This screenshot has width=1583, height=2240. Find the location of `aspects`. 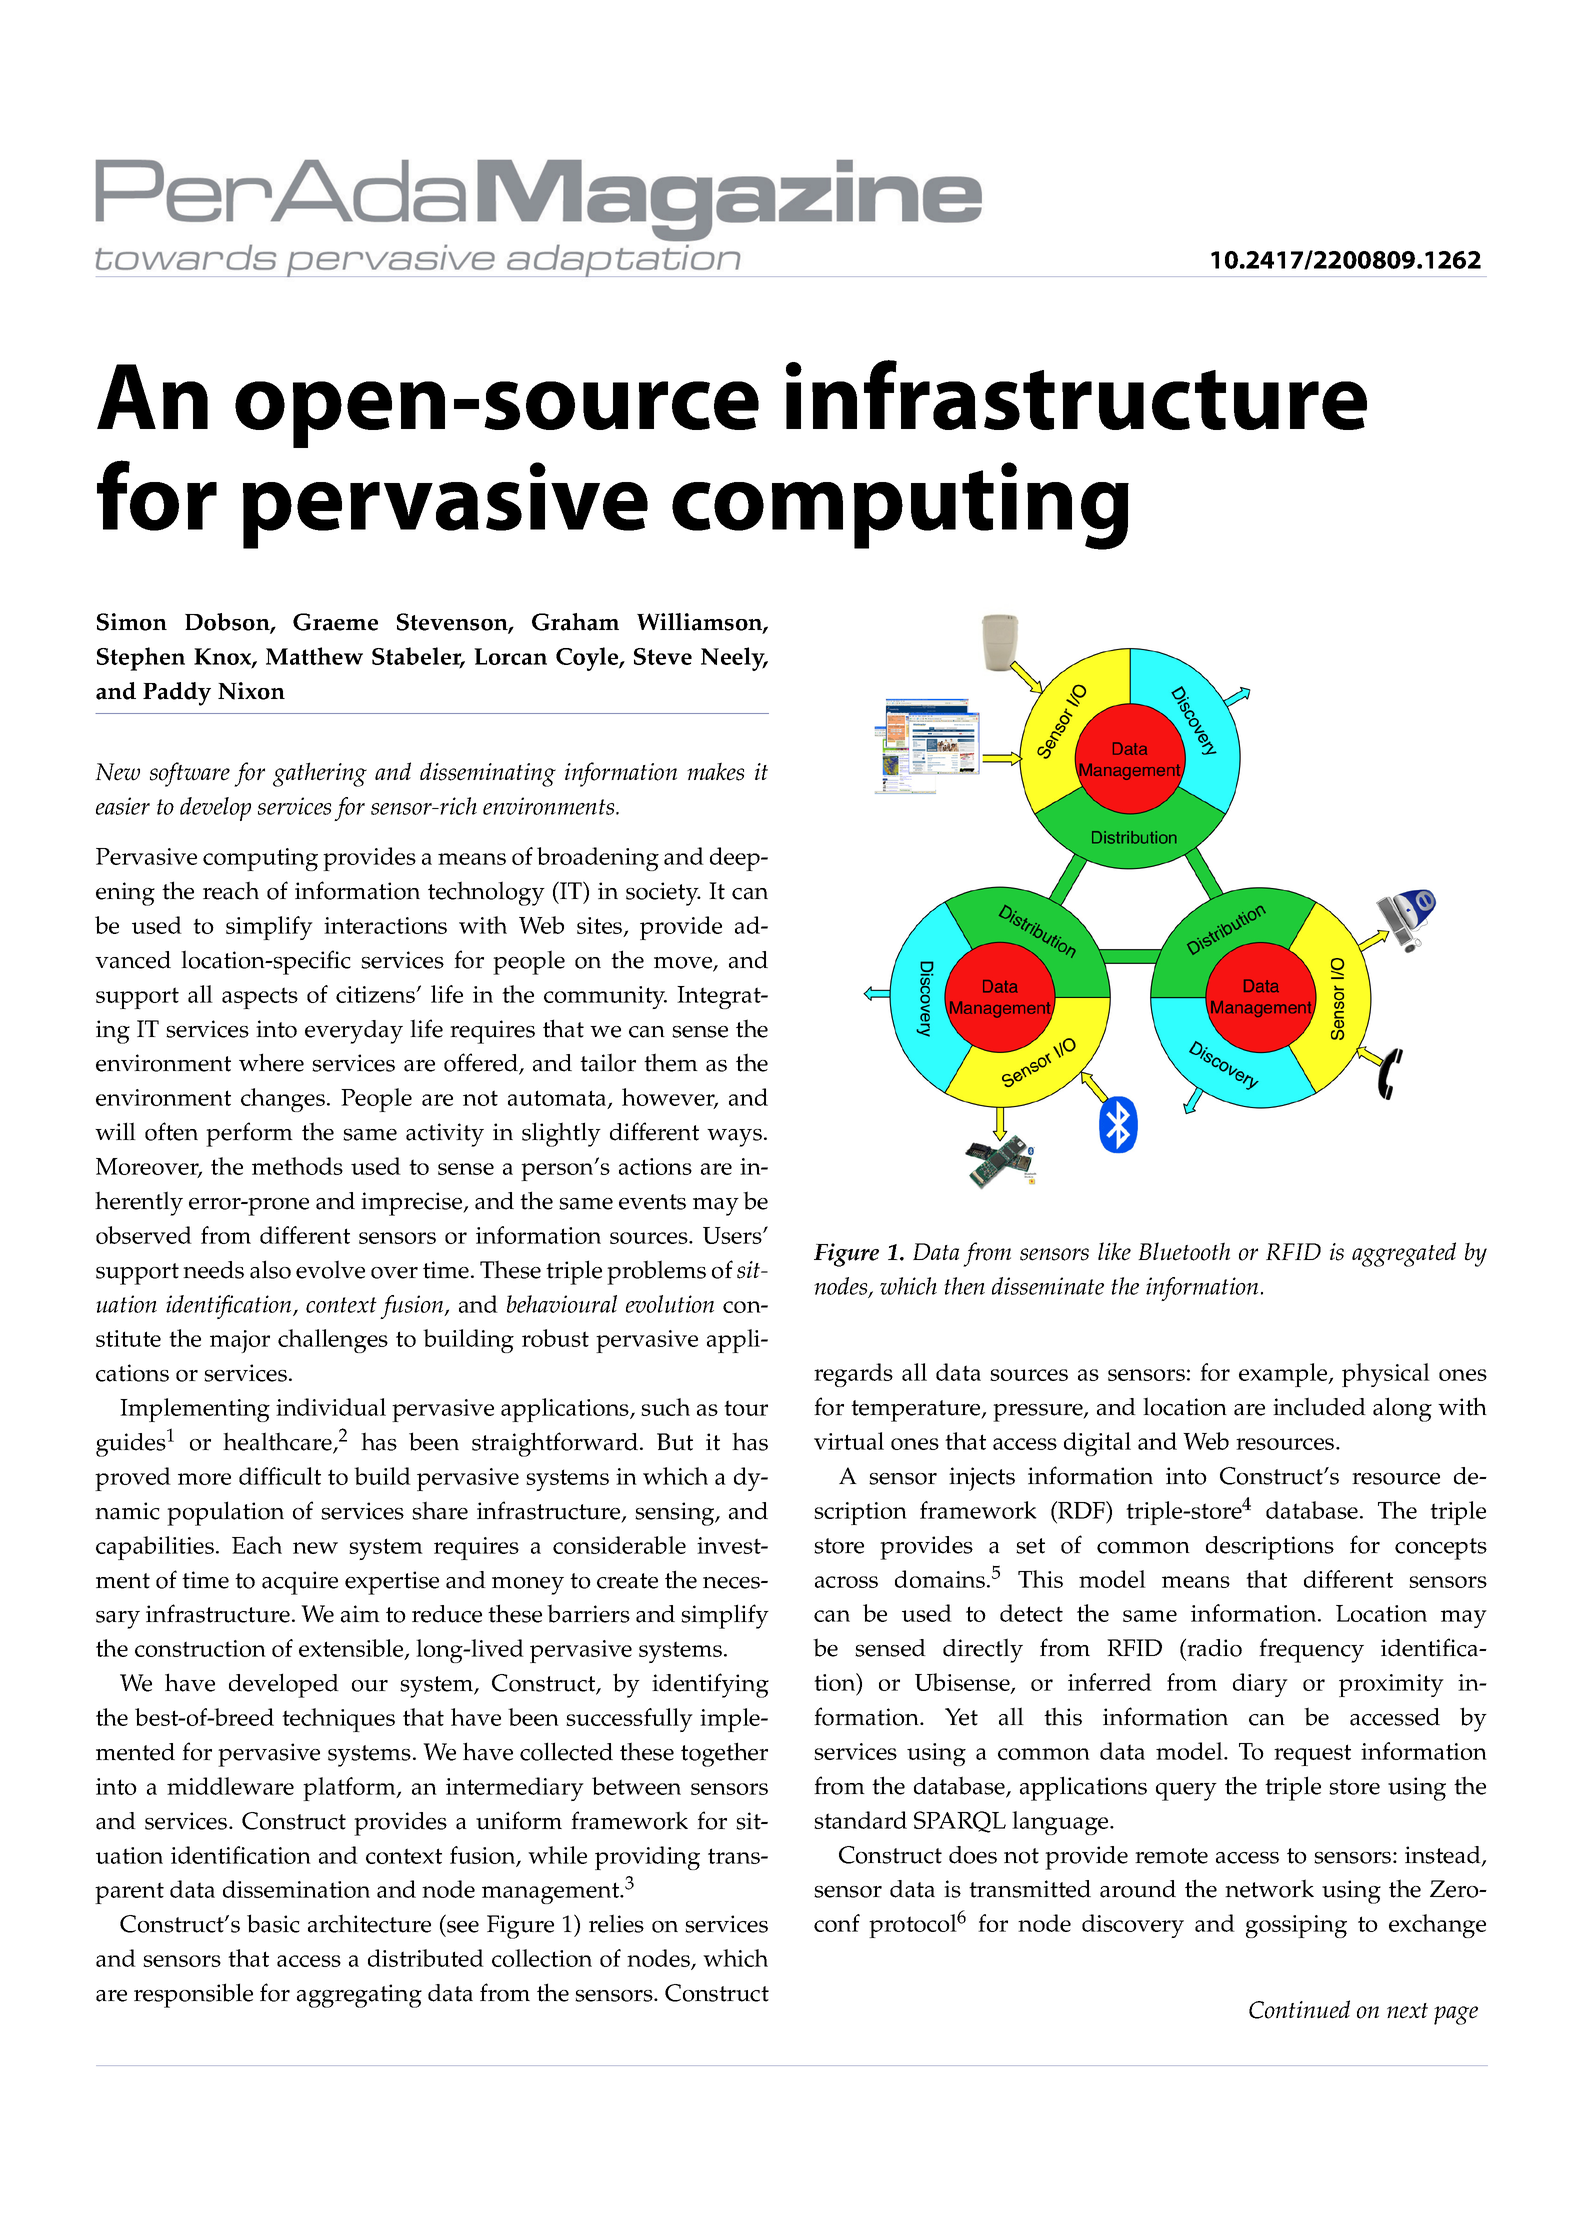

aspects is located at coordinates (260, 998).
